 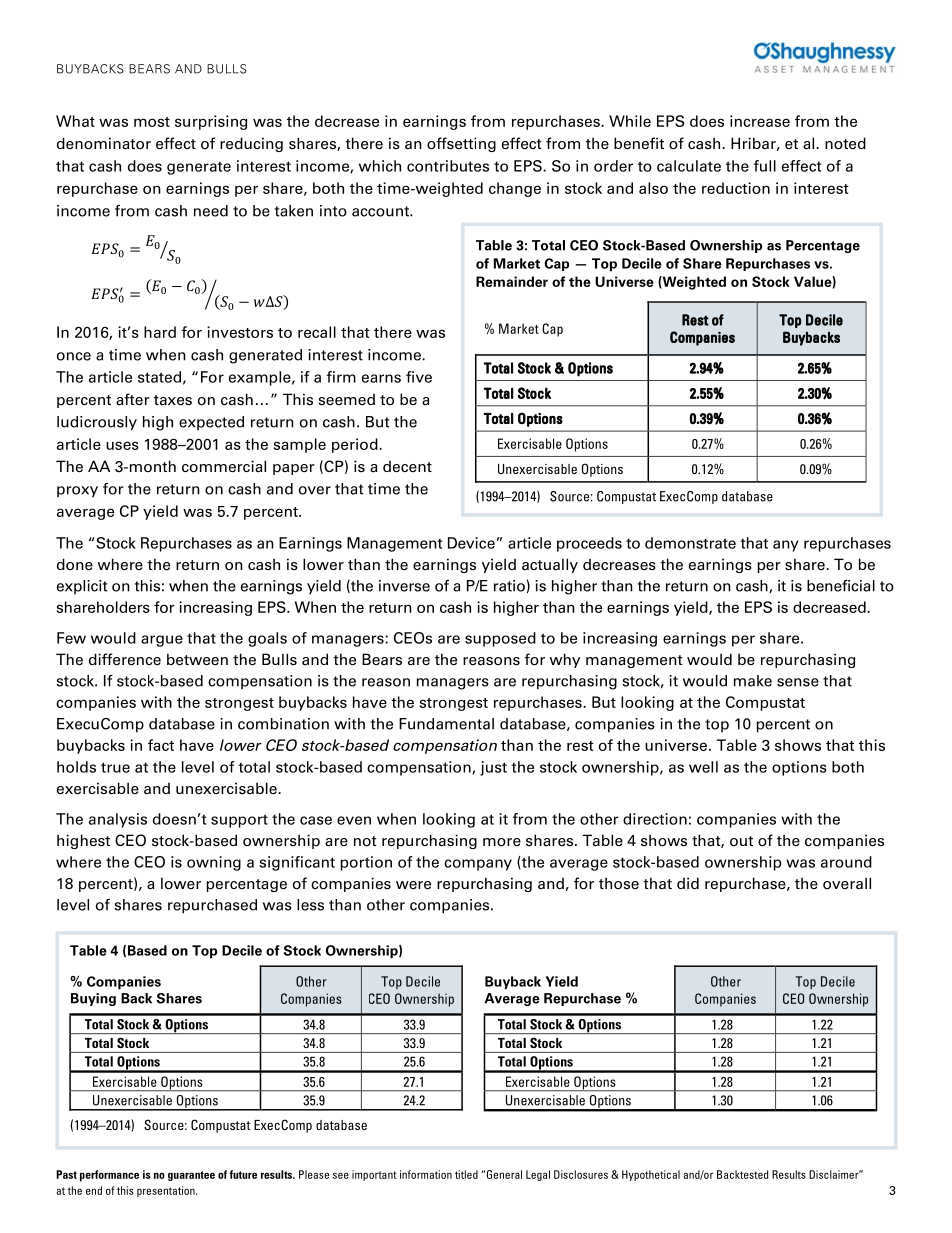 I want to click on offsetting, so click(x=461, y=144).
